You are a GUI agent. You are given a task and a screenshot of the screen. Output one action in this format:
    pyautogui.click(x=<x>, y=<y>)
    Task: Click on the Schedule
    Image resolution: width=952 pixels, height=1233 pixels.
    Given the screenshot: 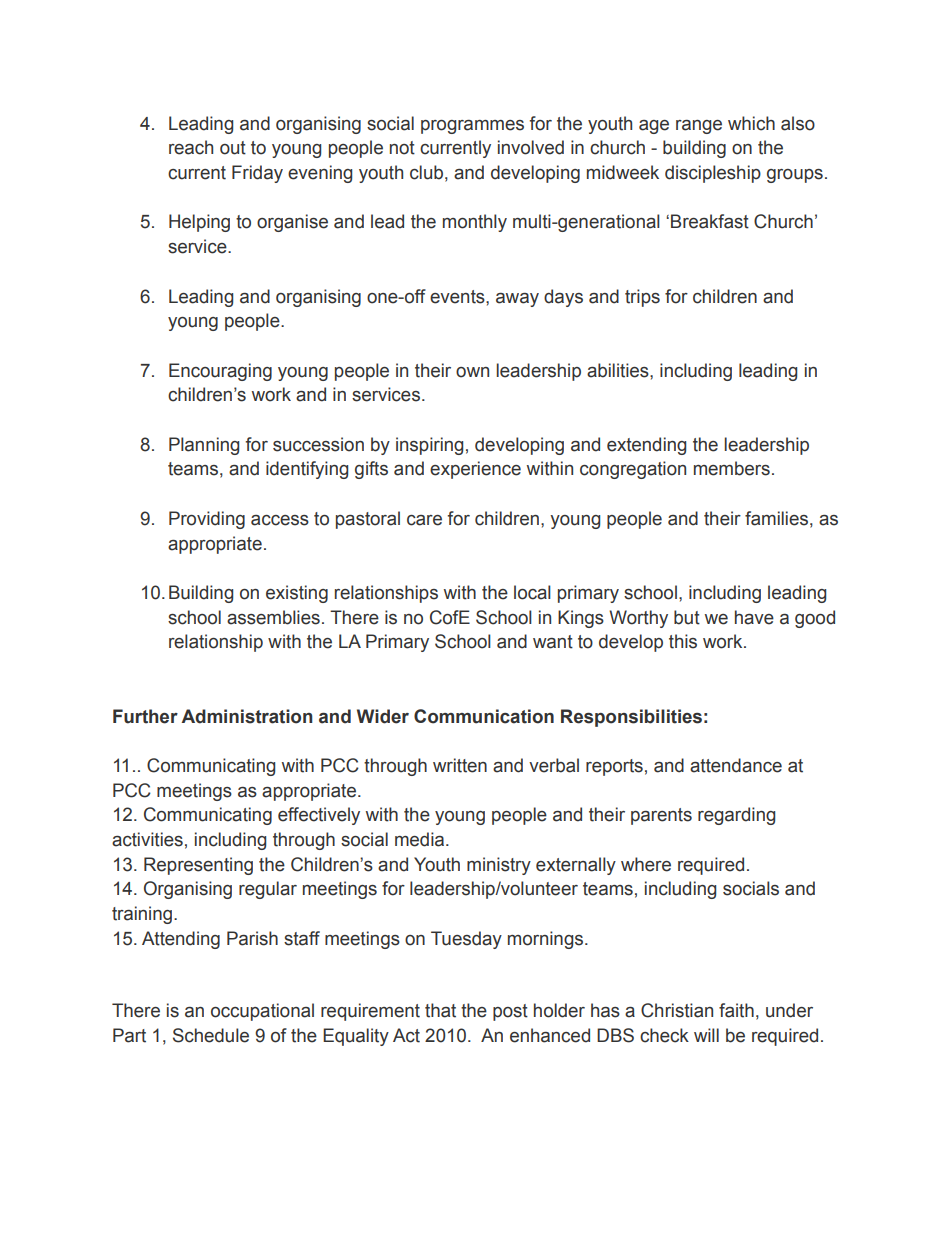 What is the action you would take?
    pyautogui.click(x=211, y=1035)
